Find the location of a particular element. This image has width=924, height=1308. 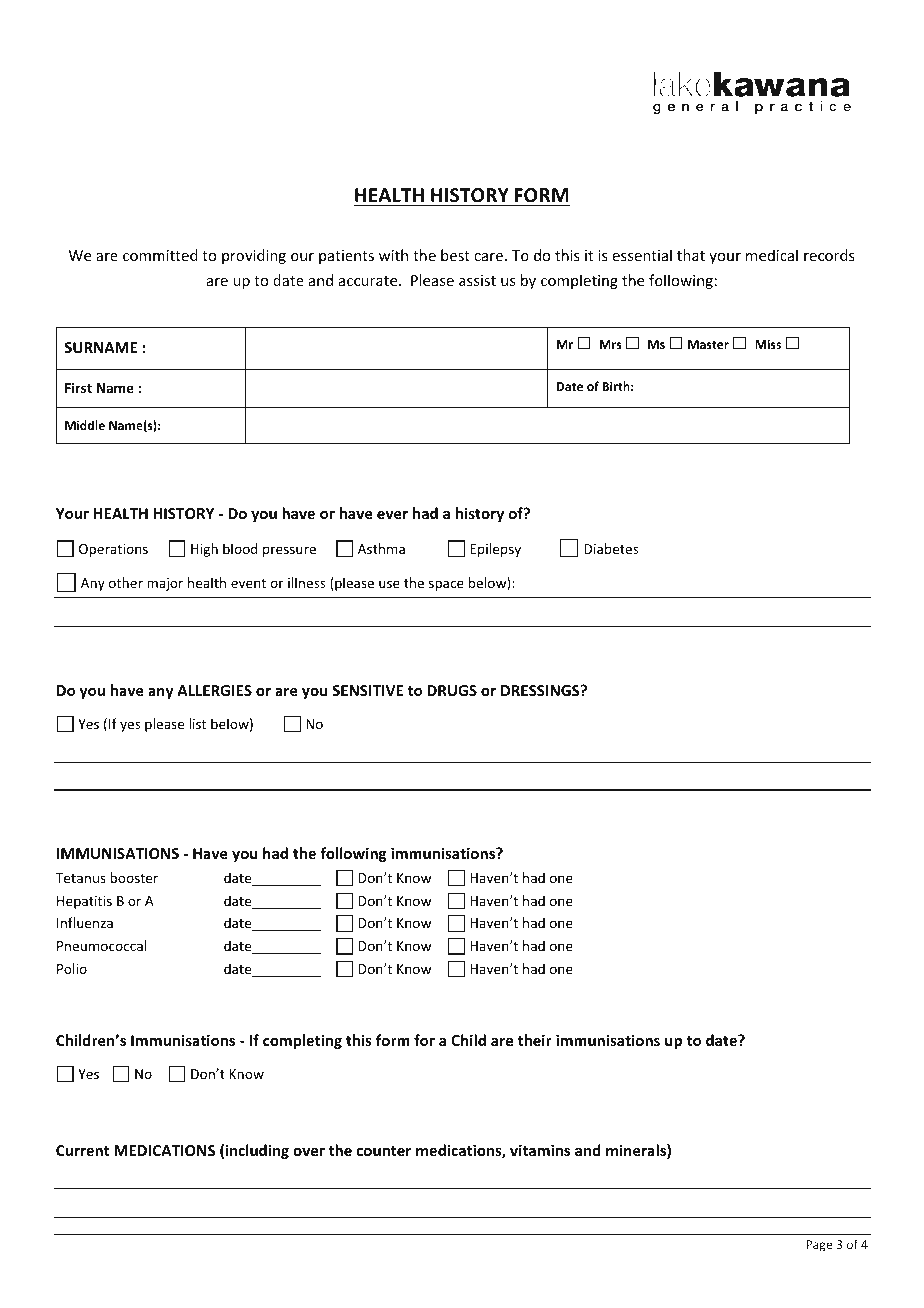

Diabetes is located at coordinates (611, 548).
